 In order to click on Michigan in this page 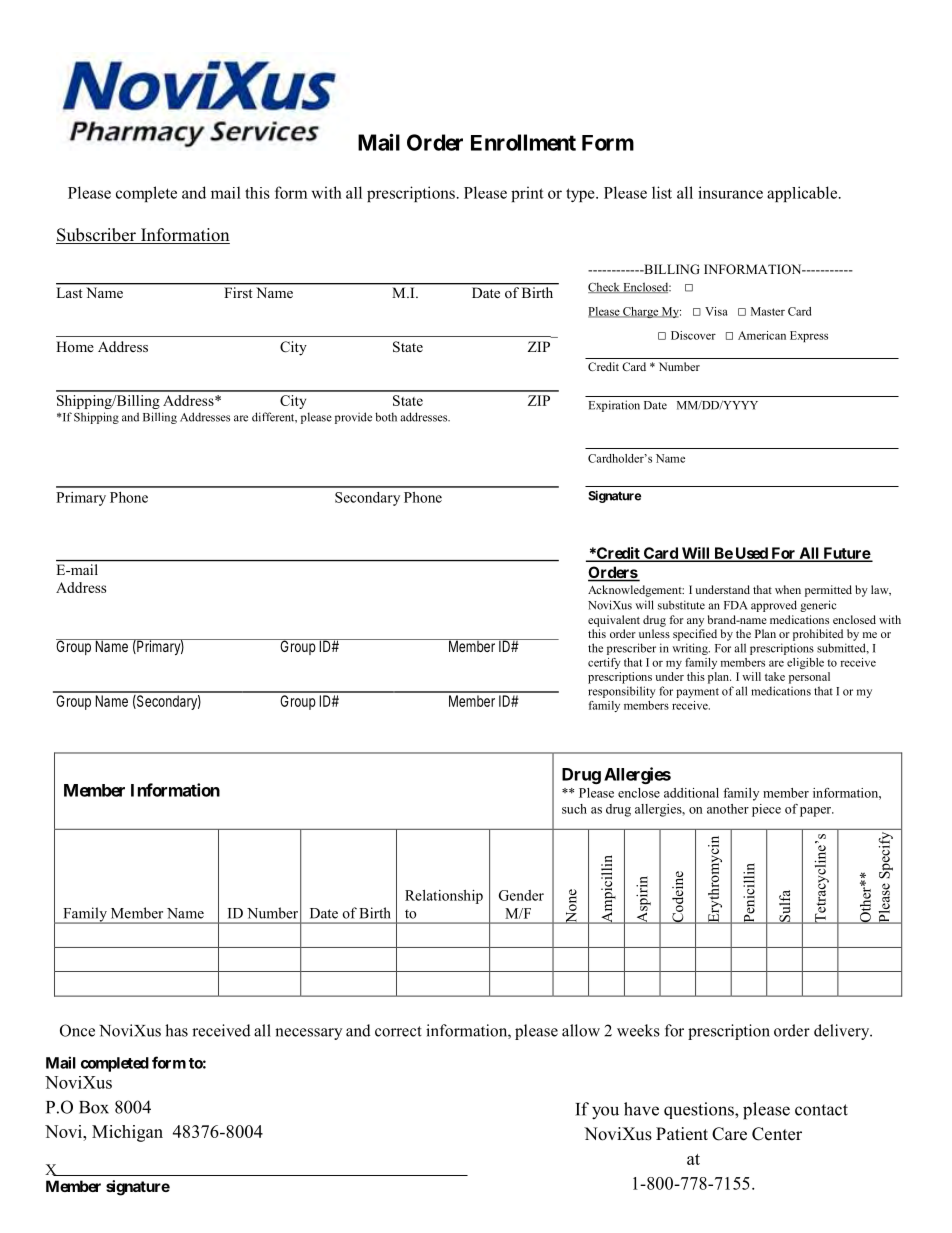, I will do `click(127, 1133)`.
